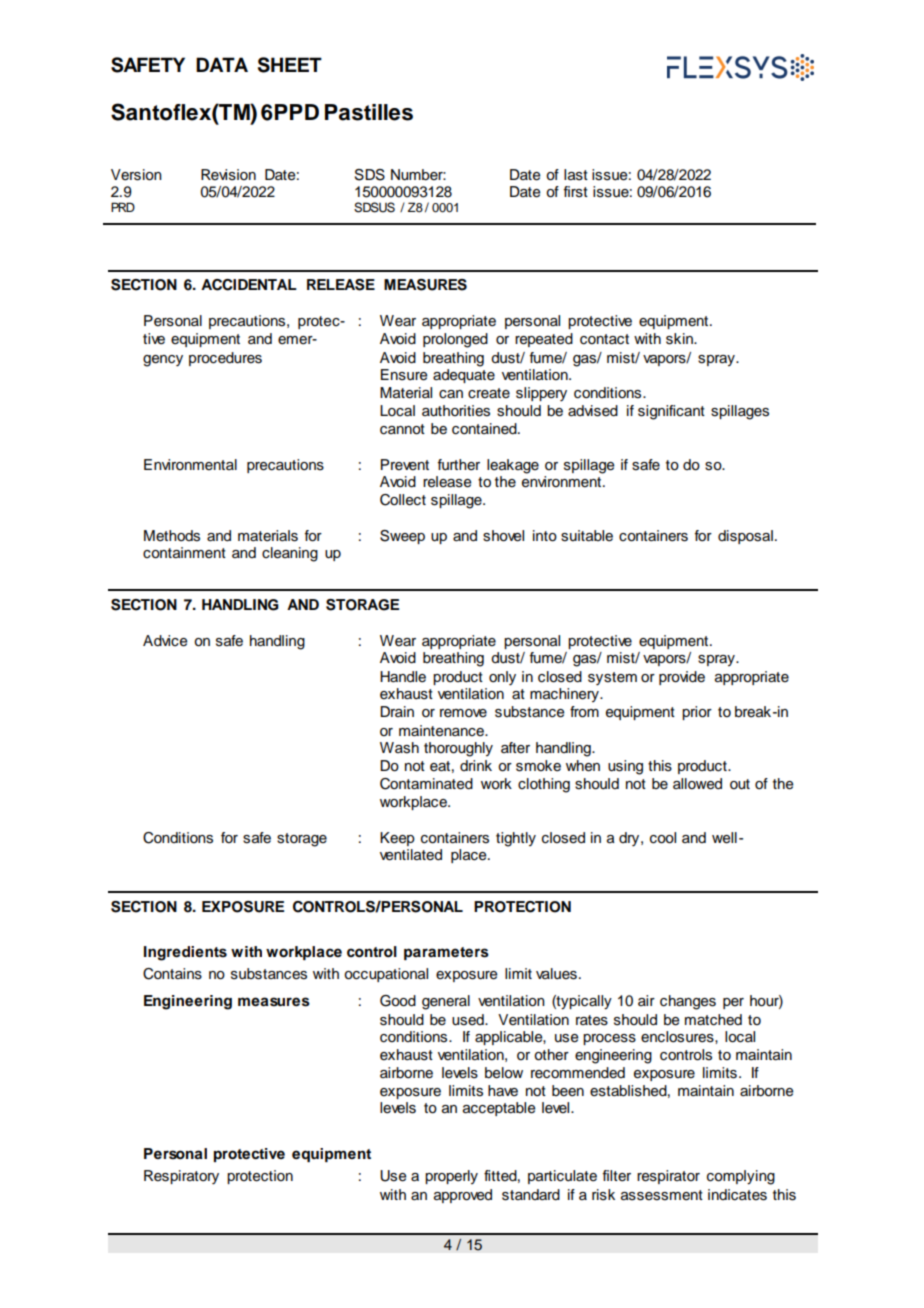 This page has width=924, height=1308. What do you see at coordinates (446, 953) in the page?
I see `parameters` at bounding box center [446, 953].
